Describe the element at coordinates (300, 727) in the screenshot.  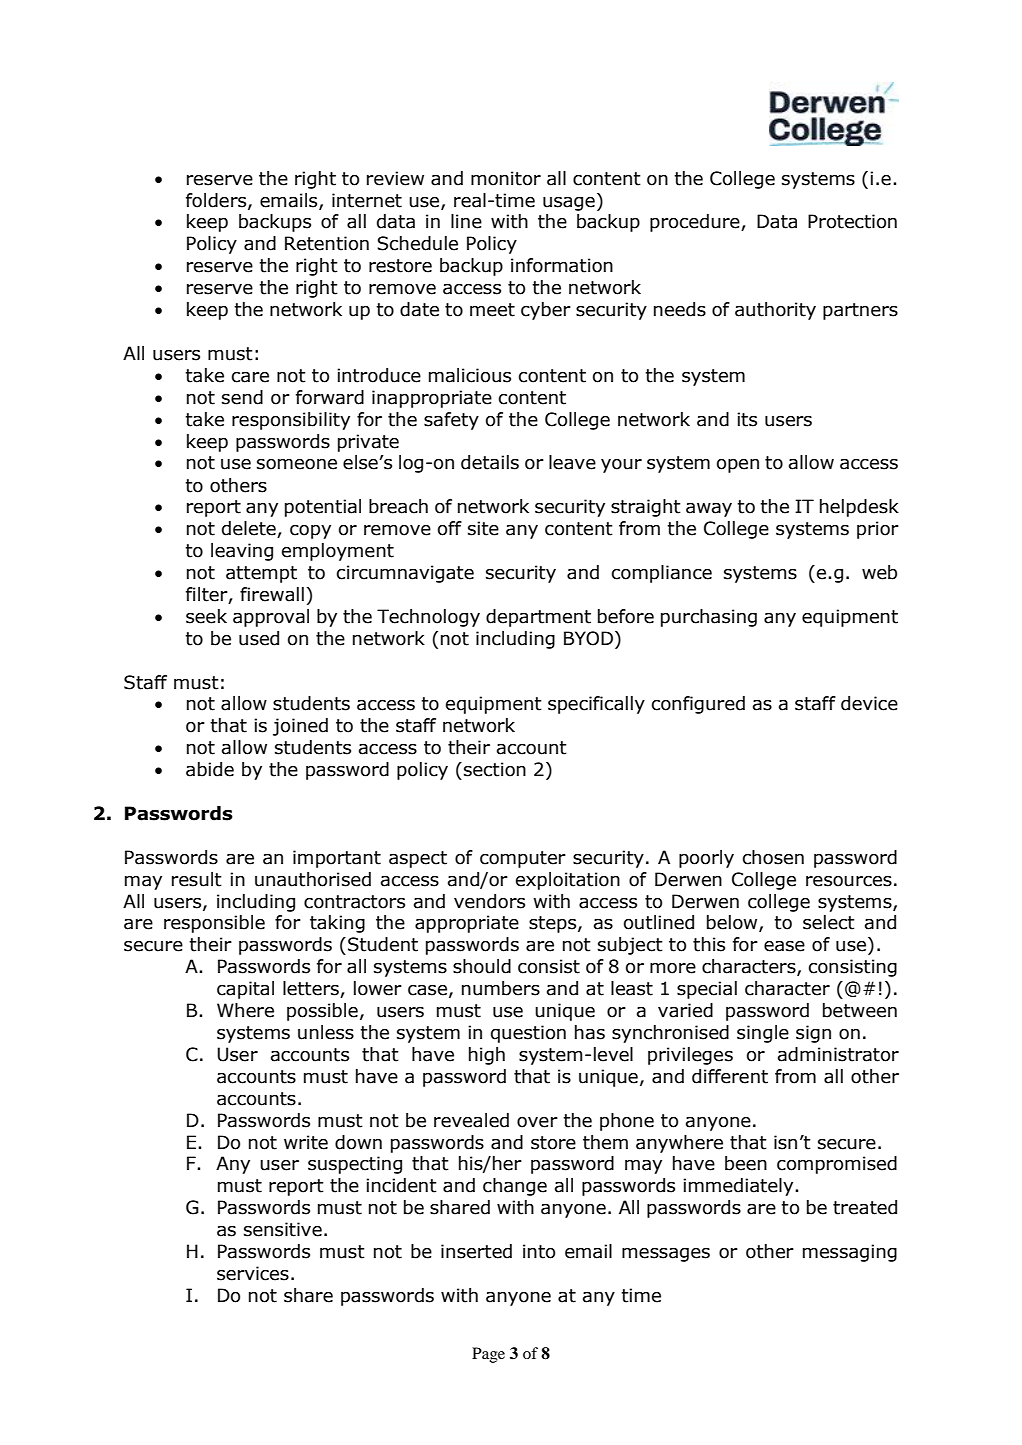
I see `joined` at that location.
